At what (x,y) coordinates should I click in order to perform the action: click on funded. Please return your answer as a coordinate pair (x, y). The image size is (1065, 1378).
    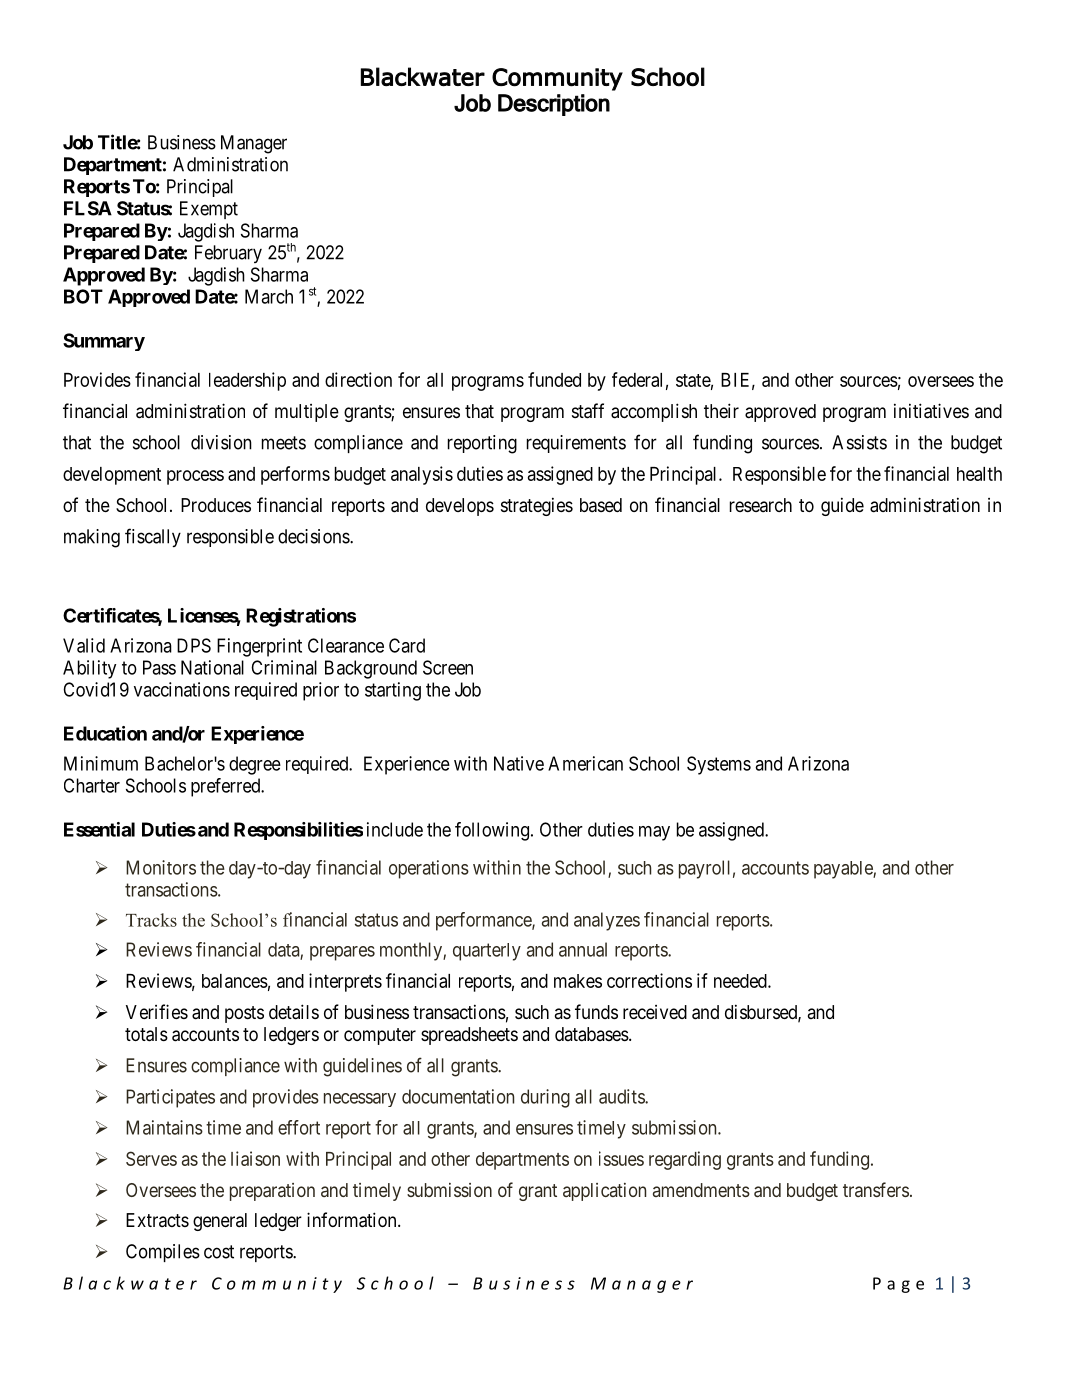
    Looking at the image, I should click on (554, 379).
